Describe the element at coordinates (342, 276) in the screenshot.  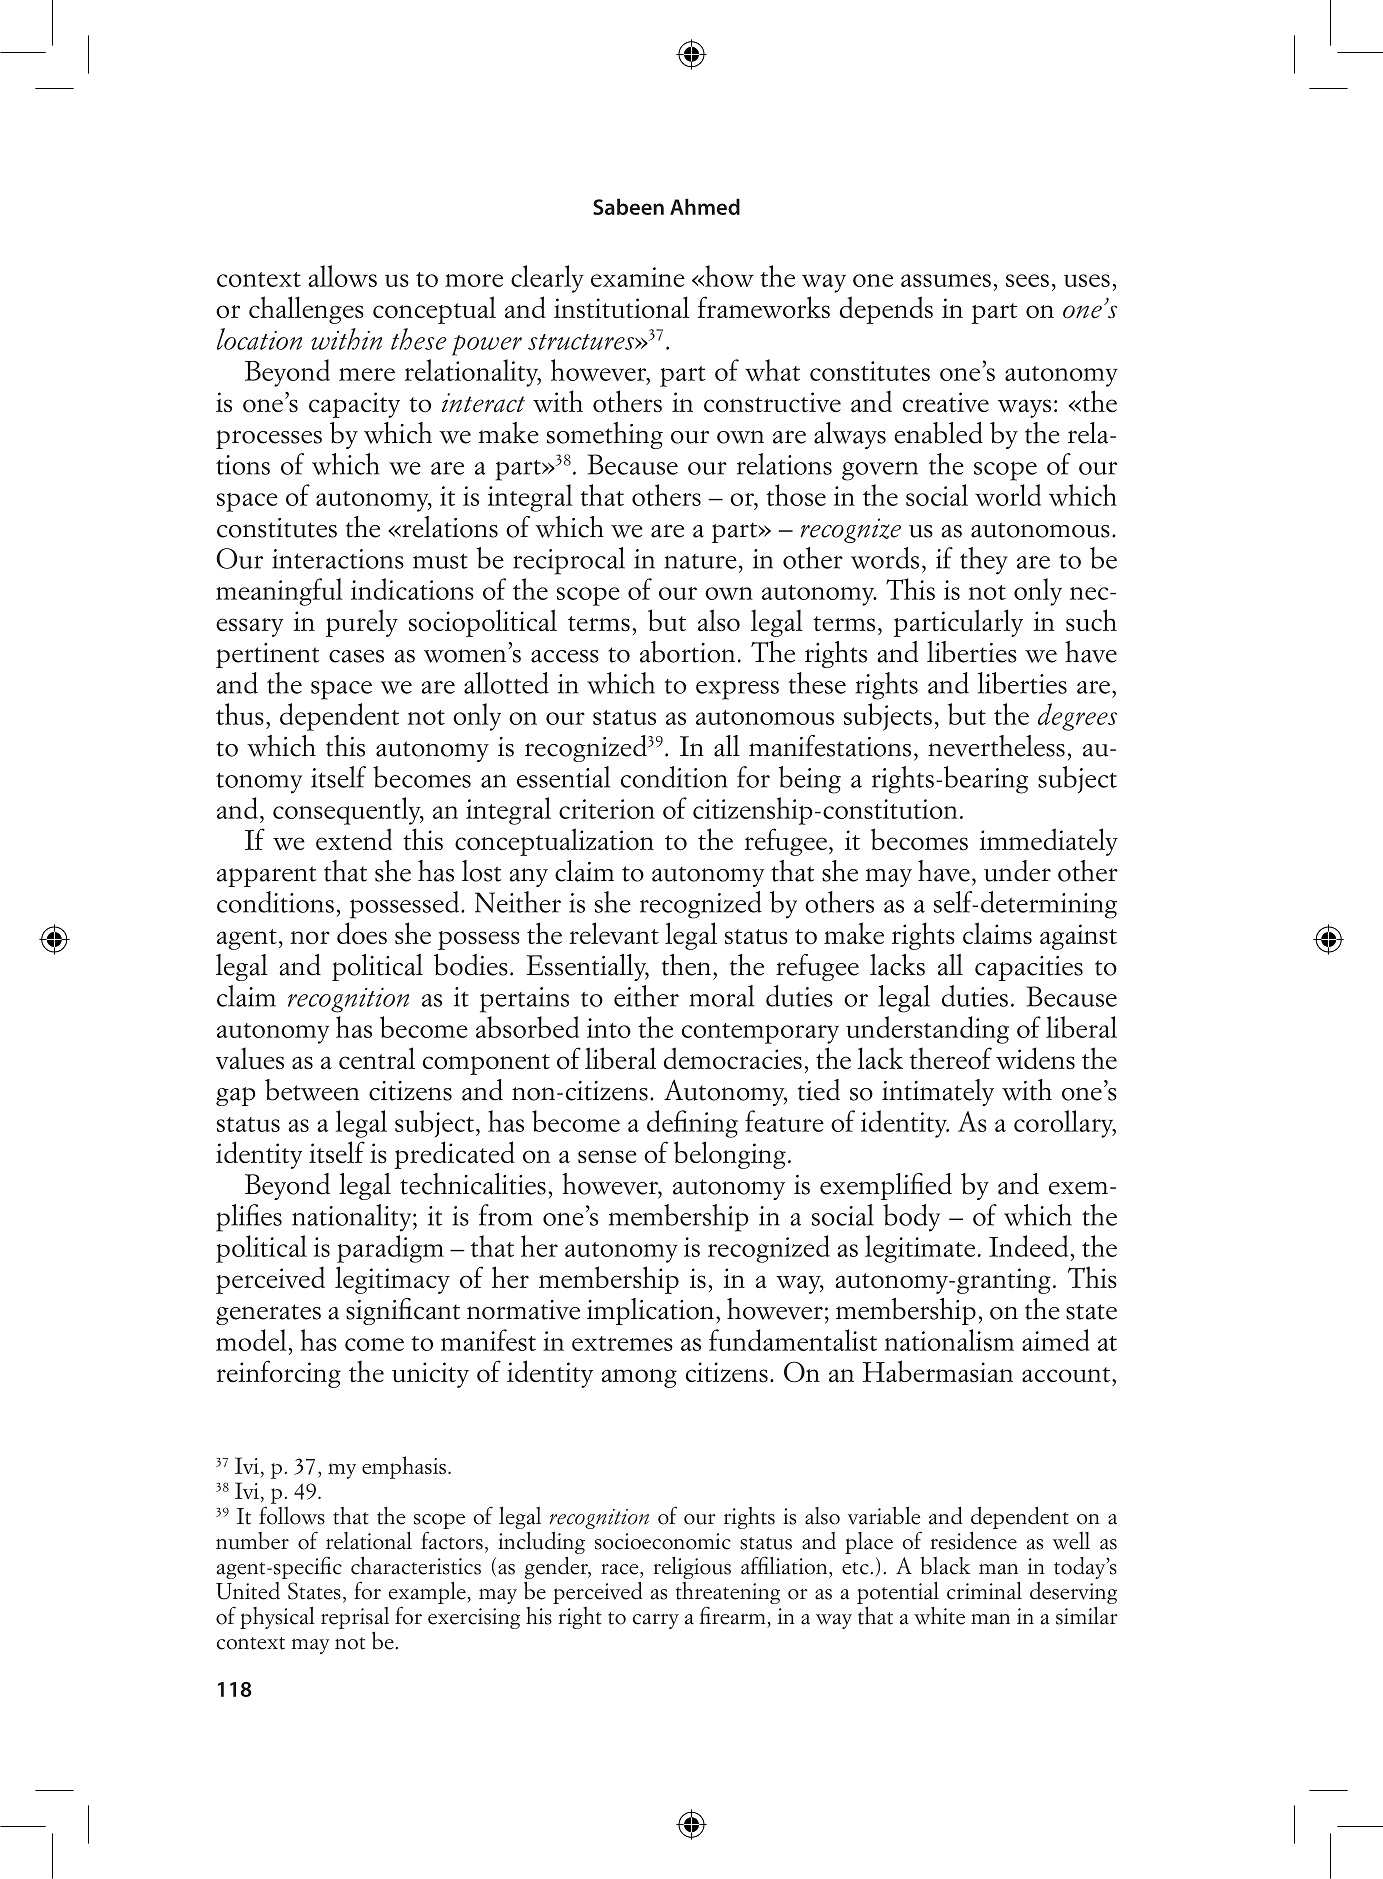
I see `allows` at that location.
